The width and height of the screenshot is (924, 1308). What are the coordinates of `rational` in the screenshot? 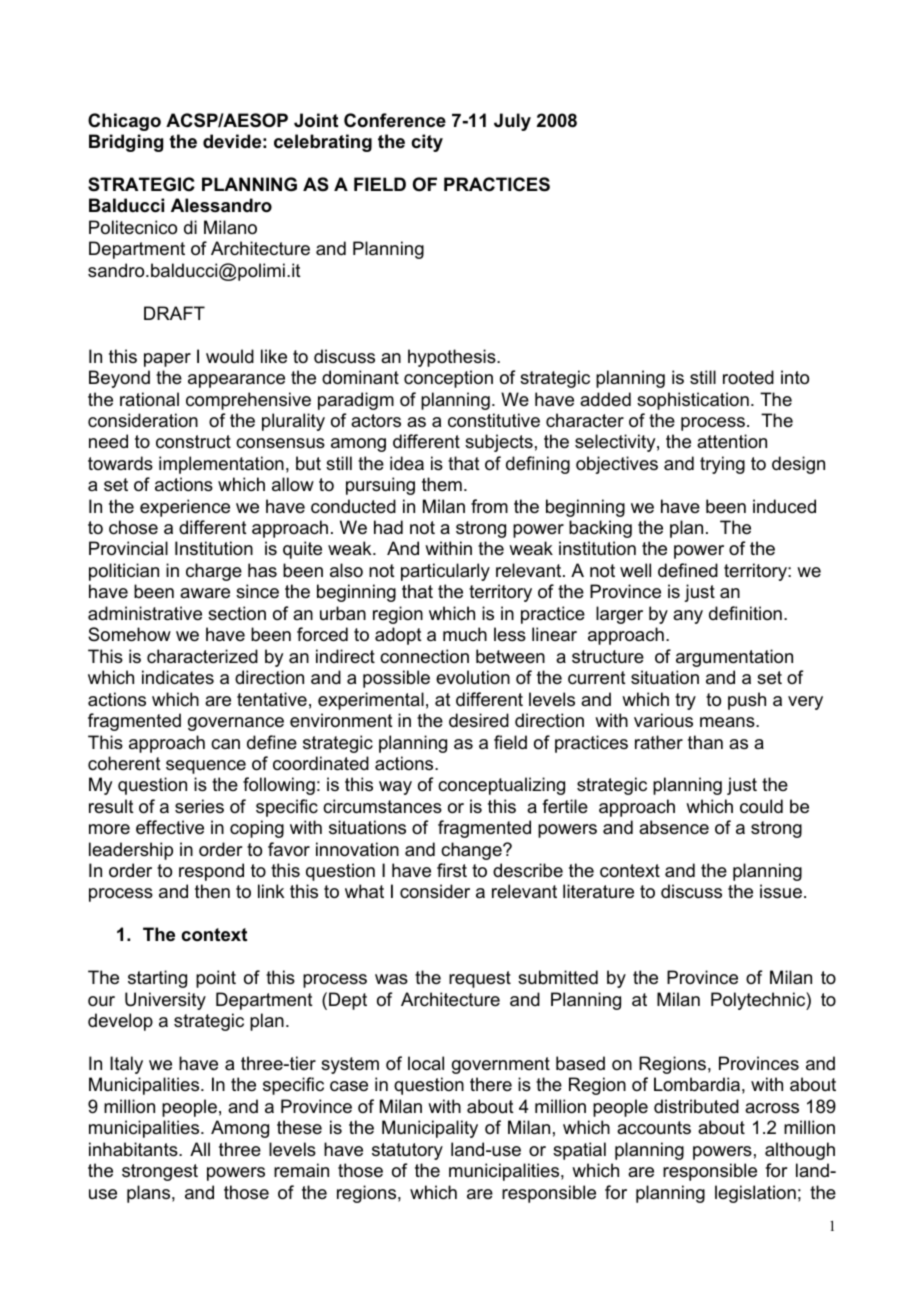 It's located at (149, 399).
